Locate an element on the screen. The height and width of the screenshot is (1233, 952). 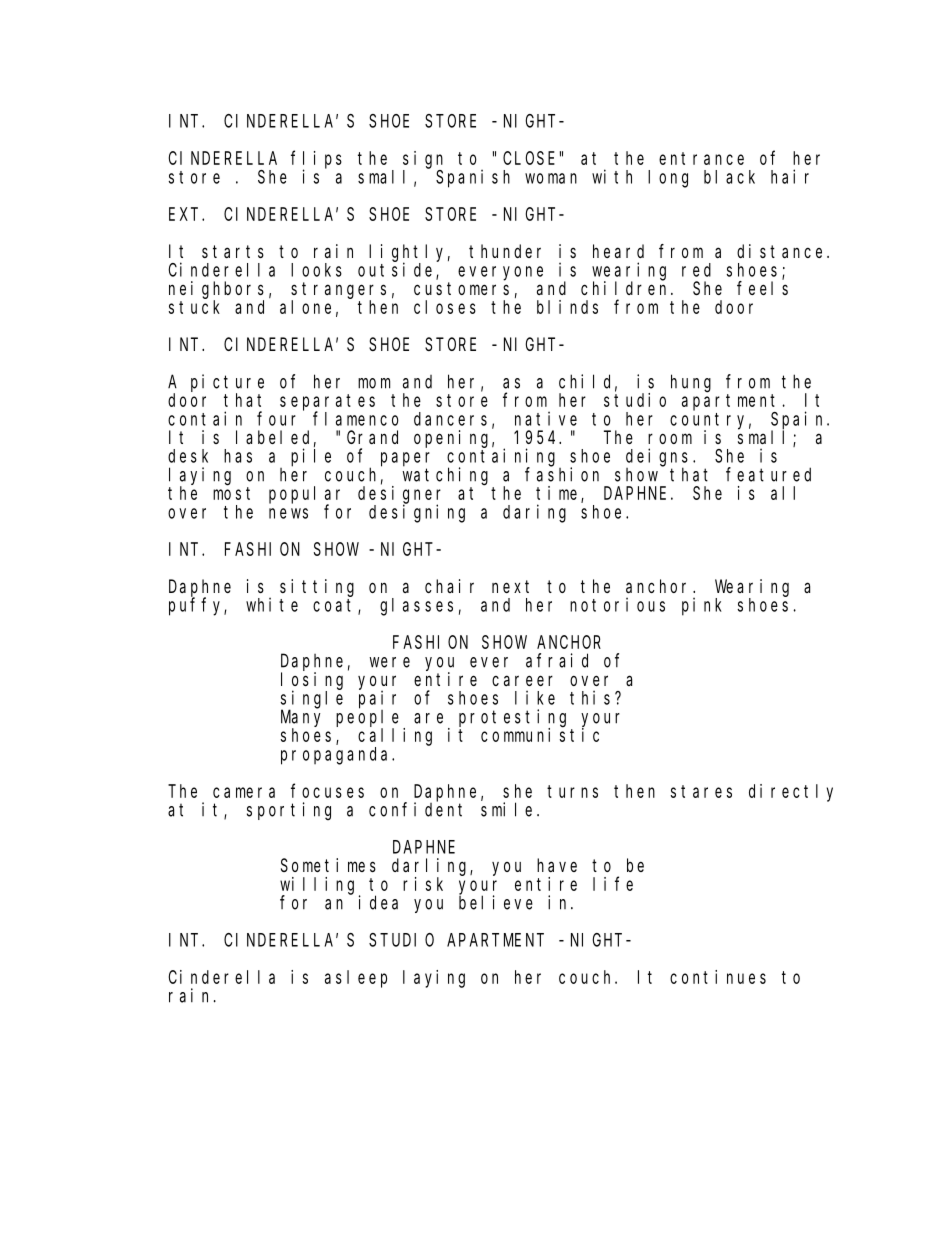
protesting is located at coordinates (512, 719).
